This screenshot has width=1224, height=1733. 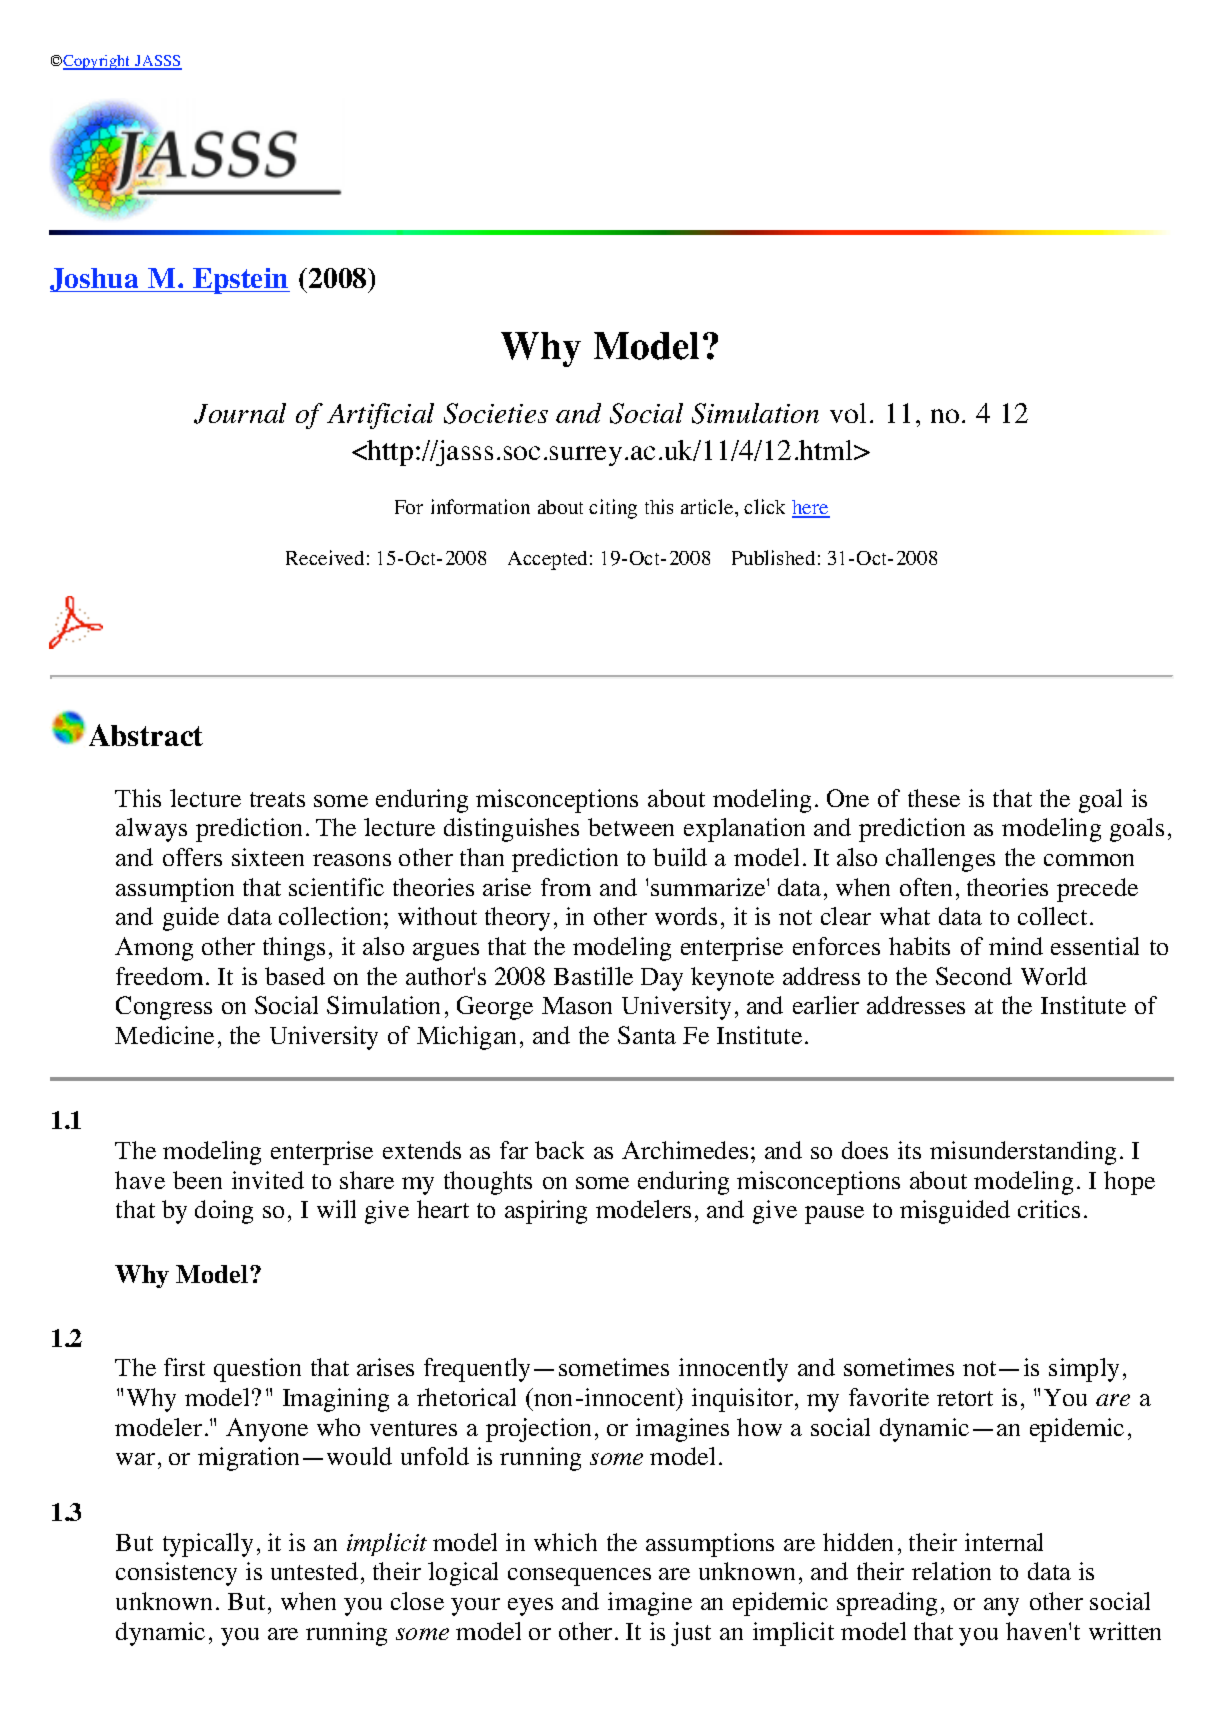 I want to click on first, so click(x=184, y=1367).
